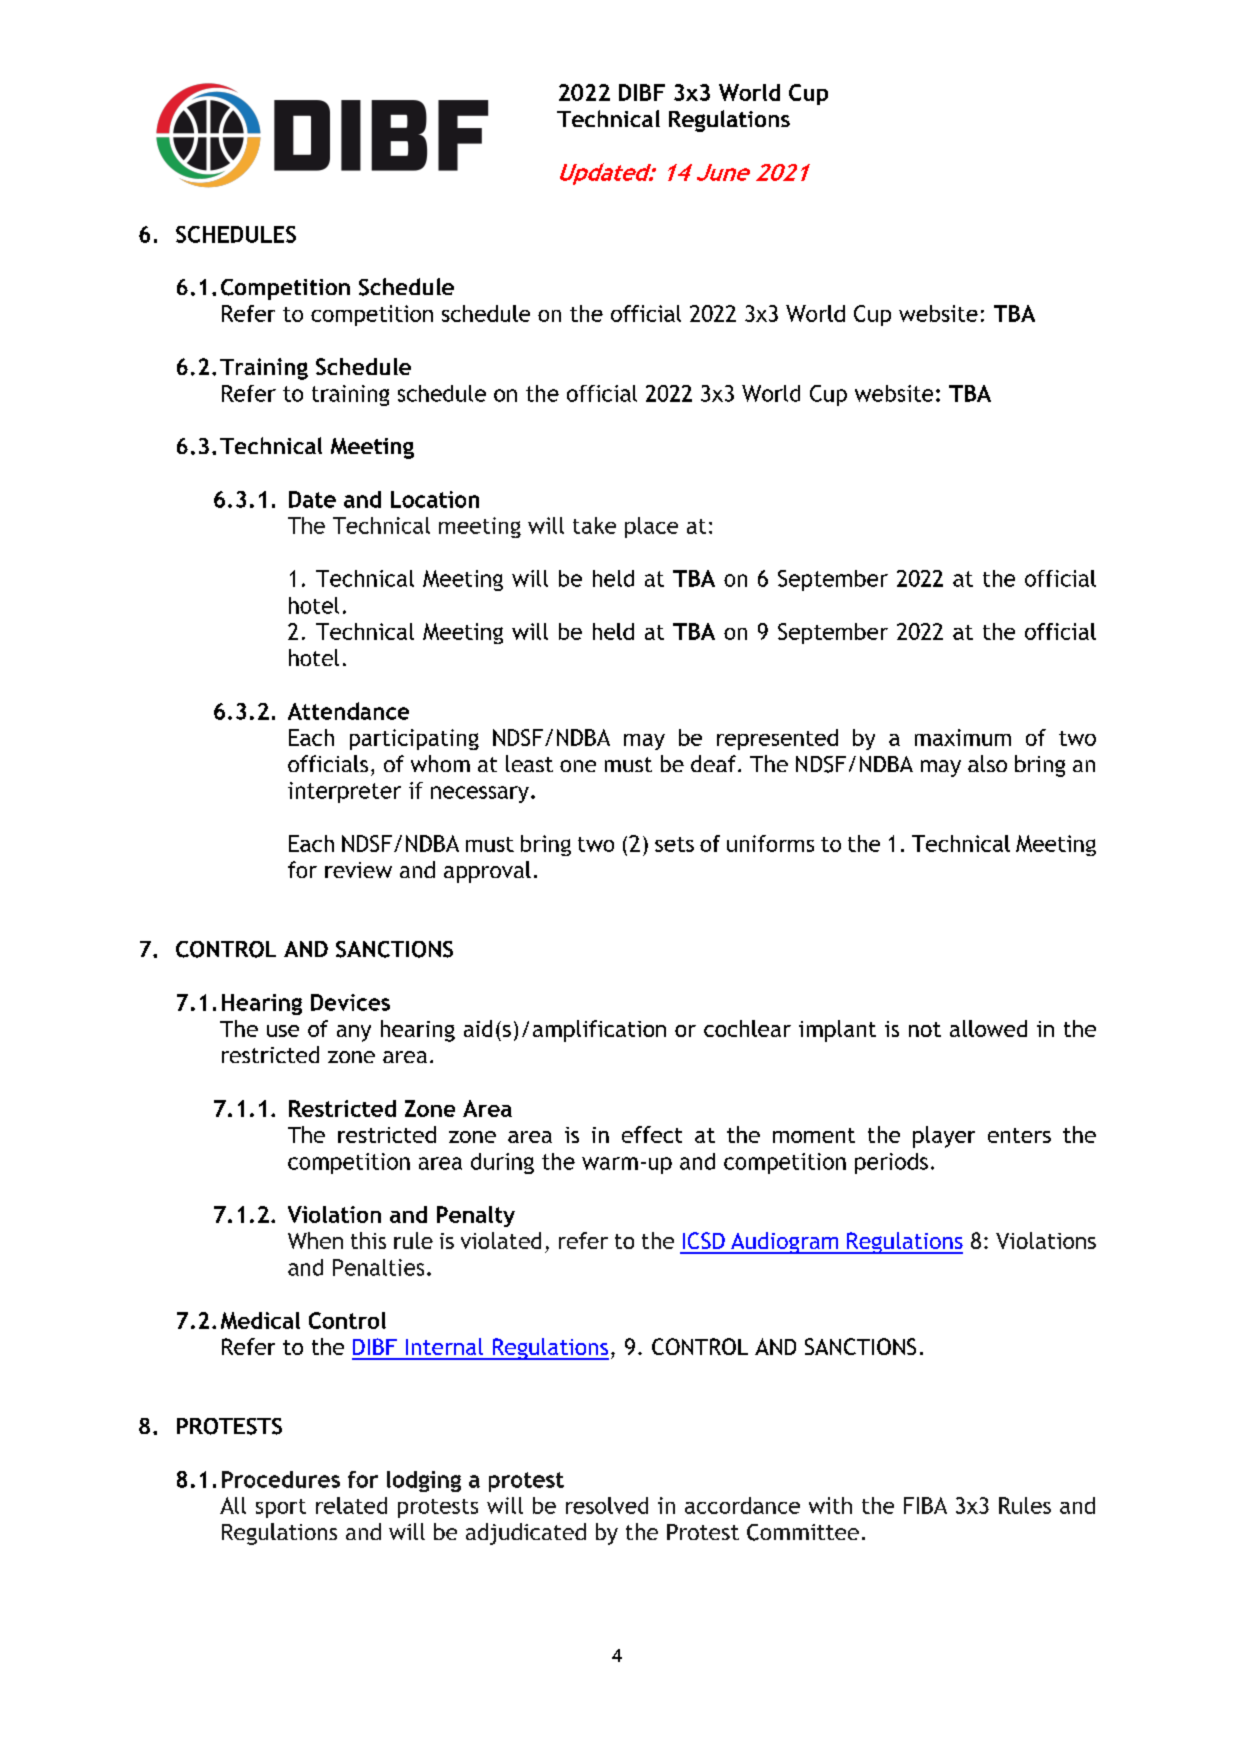 The height and width of the page is (1746, 1235). I want to click on also, so click(987, 763).
